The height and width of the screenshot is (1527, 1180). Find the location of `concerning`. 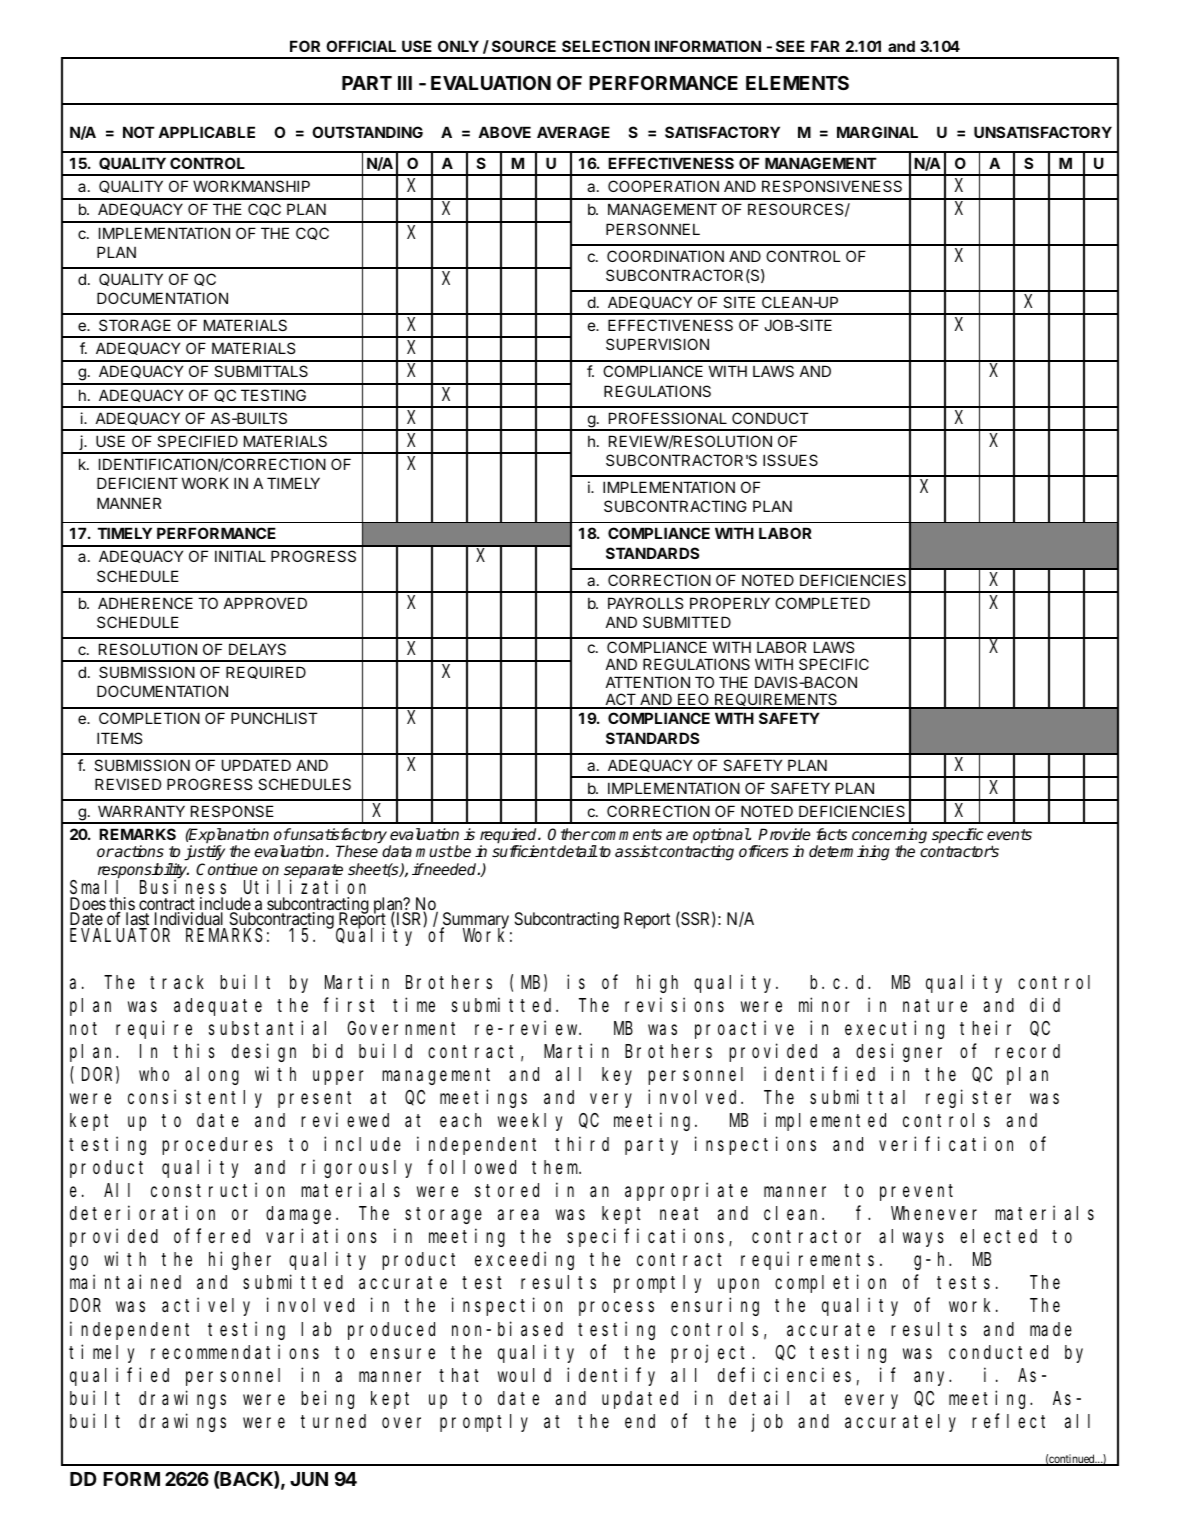

concerning is located at coordinates (889, 837).
